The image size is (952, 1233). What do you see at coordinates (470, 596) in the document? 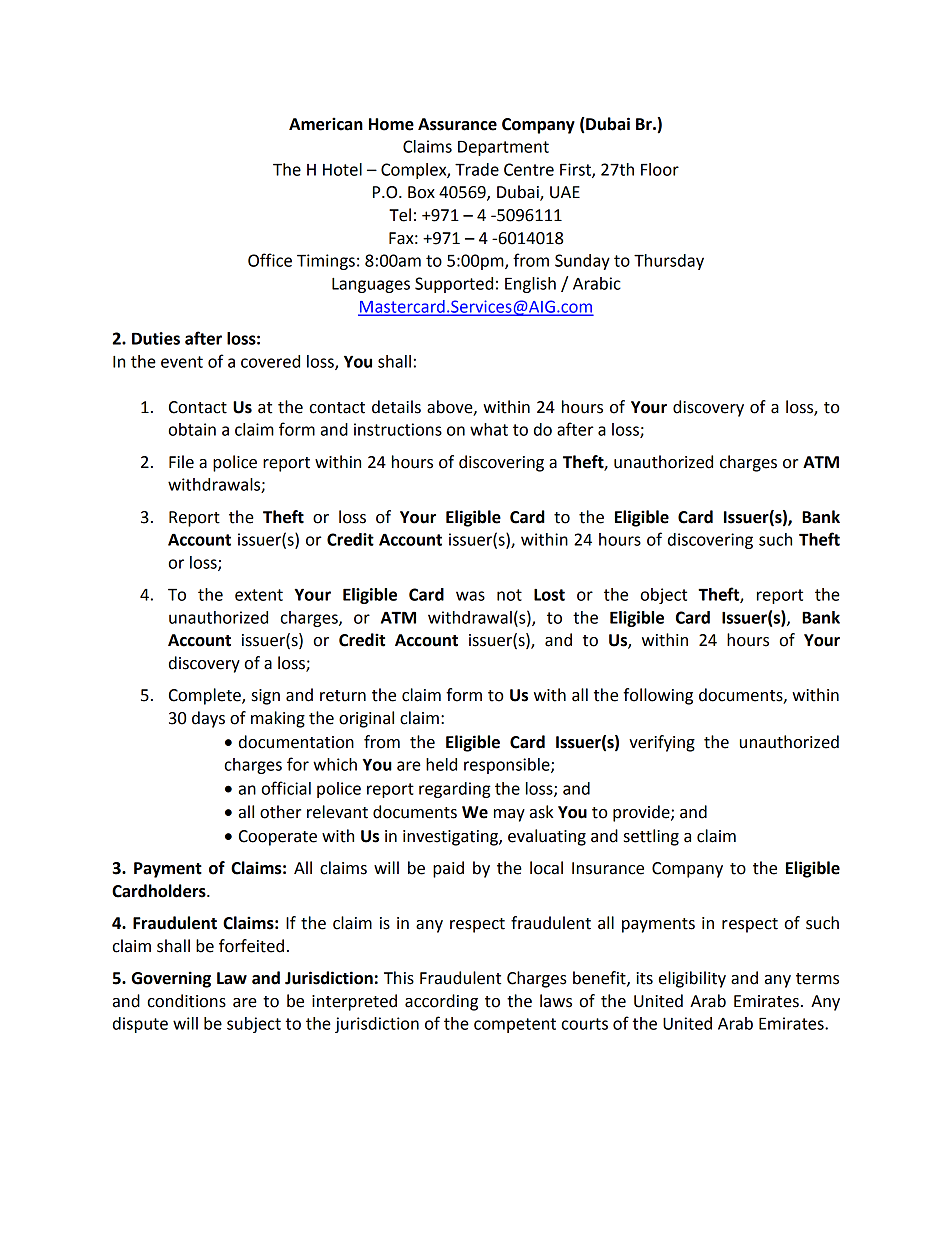
I see `was` at bounding box center [470, 596].
